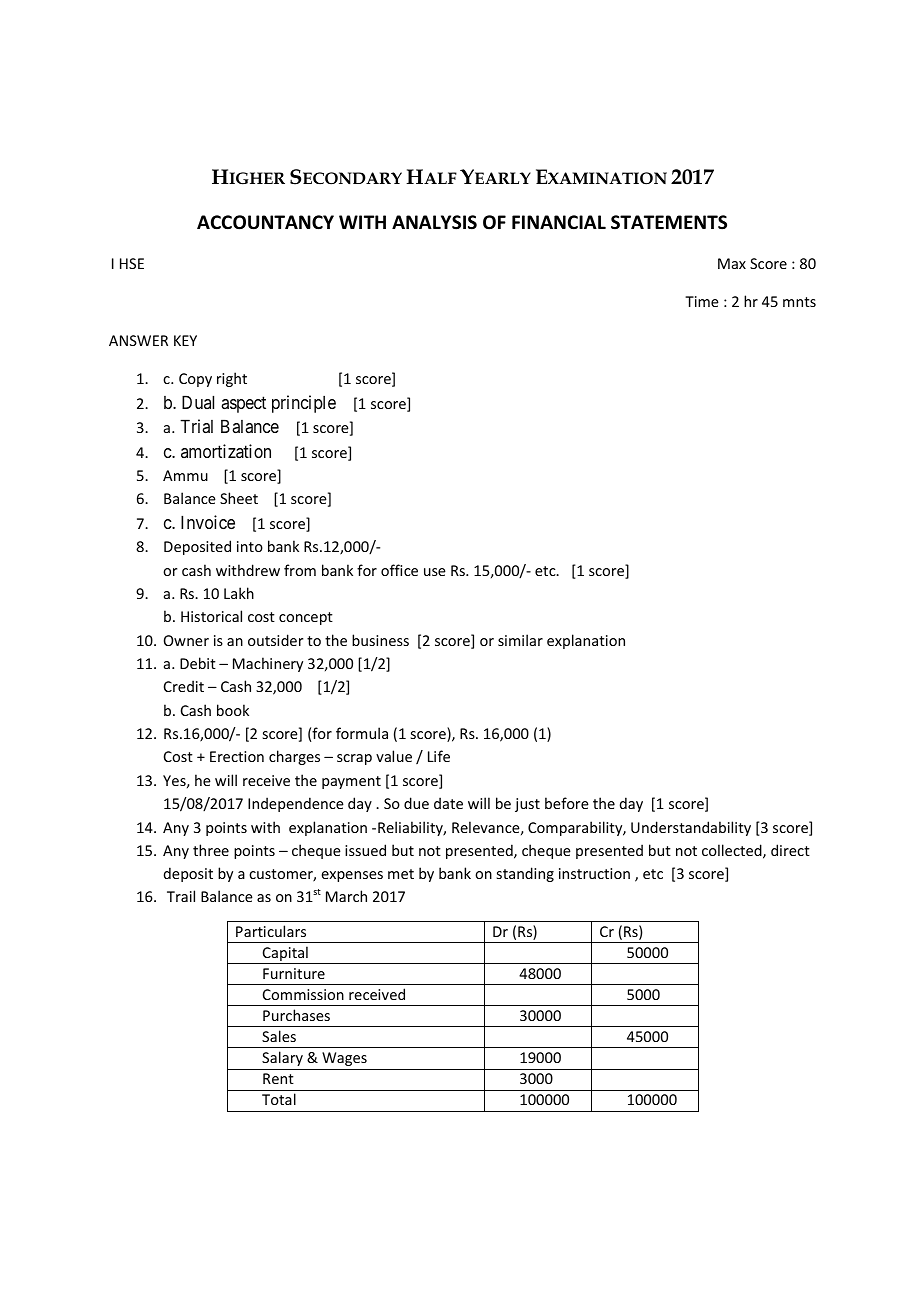 The height and width of the image is (1308, 924). Describe the element at coordinates (265, 222) in the image. I see `ACCOUNTANCY` at that location.
